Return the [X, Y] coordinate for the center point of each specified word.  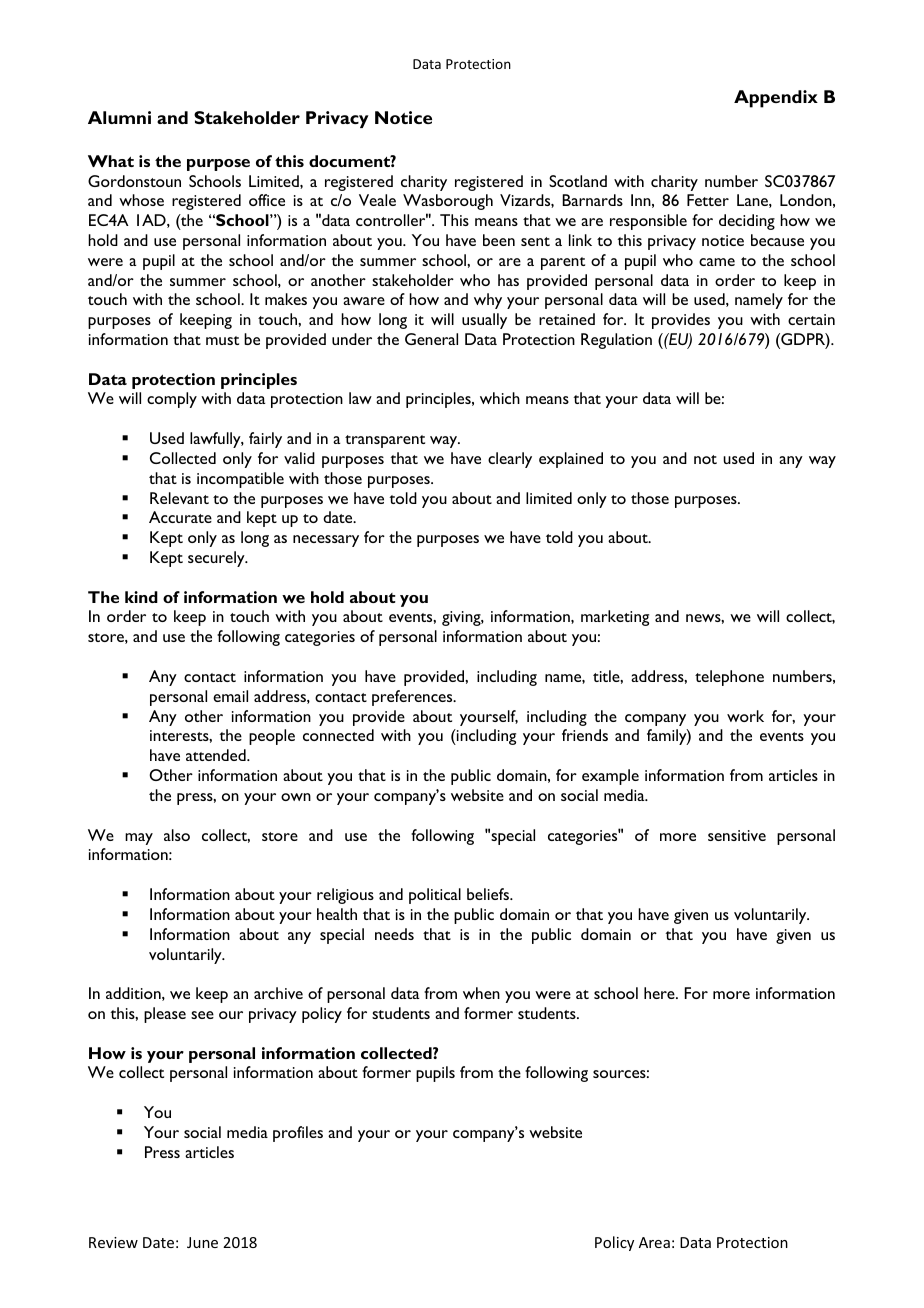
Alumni [119, 117]
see [202, 1015]
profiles [298, 1134]
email [230, 696]
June [202, 1242]
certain [811, 319]
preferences [413, 698]
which [500, 398]
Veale [377, 200]
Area [654, 1242]
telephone [729, 678]
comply [172, 400]
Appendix [776, 99]
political [435, 896]
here [660, 993]
